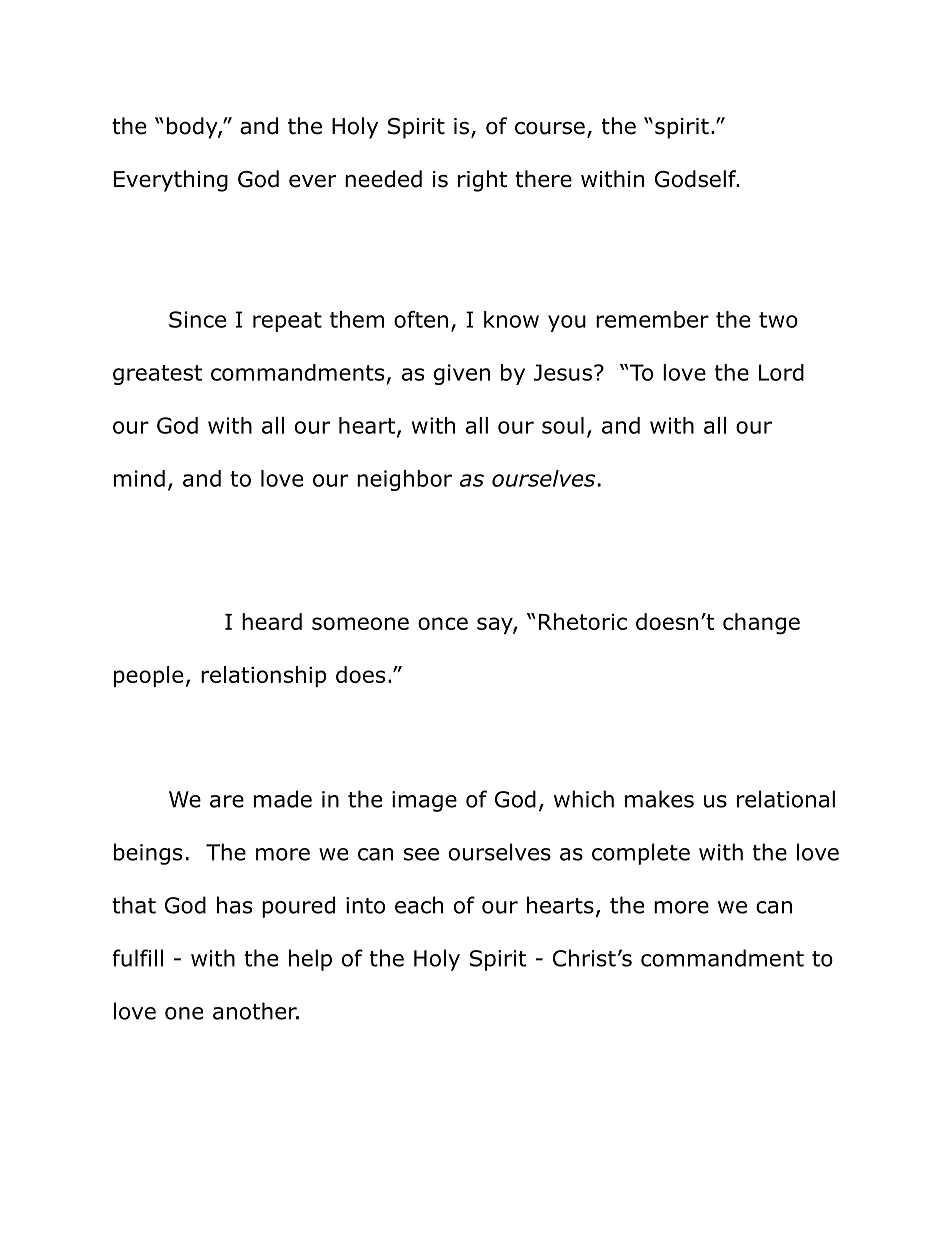 The image size is (952, 1233). What do you see at coordinates (443, 623) in the page?
I see `once` at bounding box center [443, 623].
